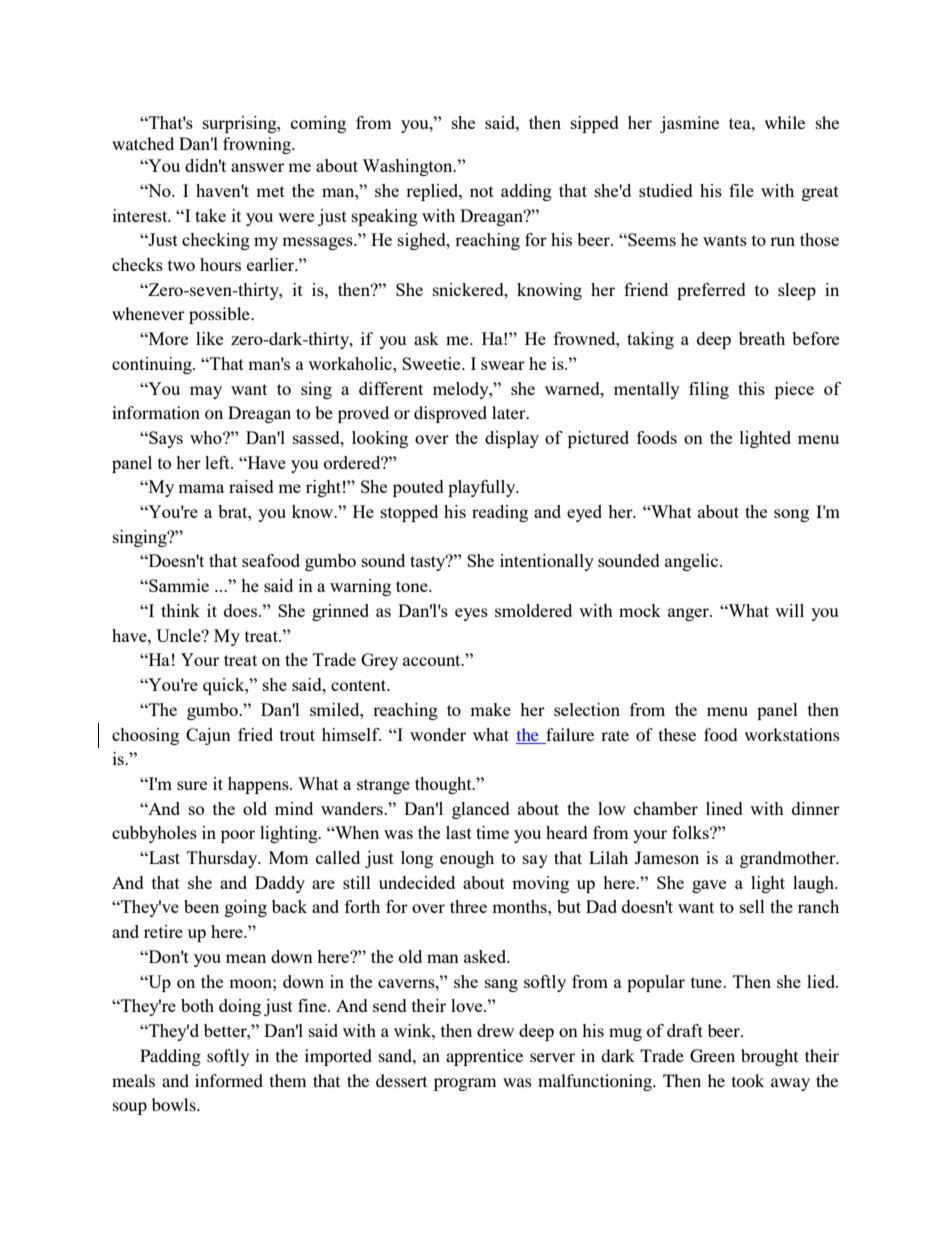 The height and width of the page is (1233, 952). I want to click on sell, so click(752, 906).
